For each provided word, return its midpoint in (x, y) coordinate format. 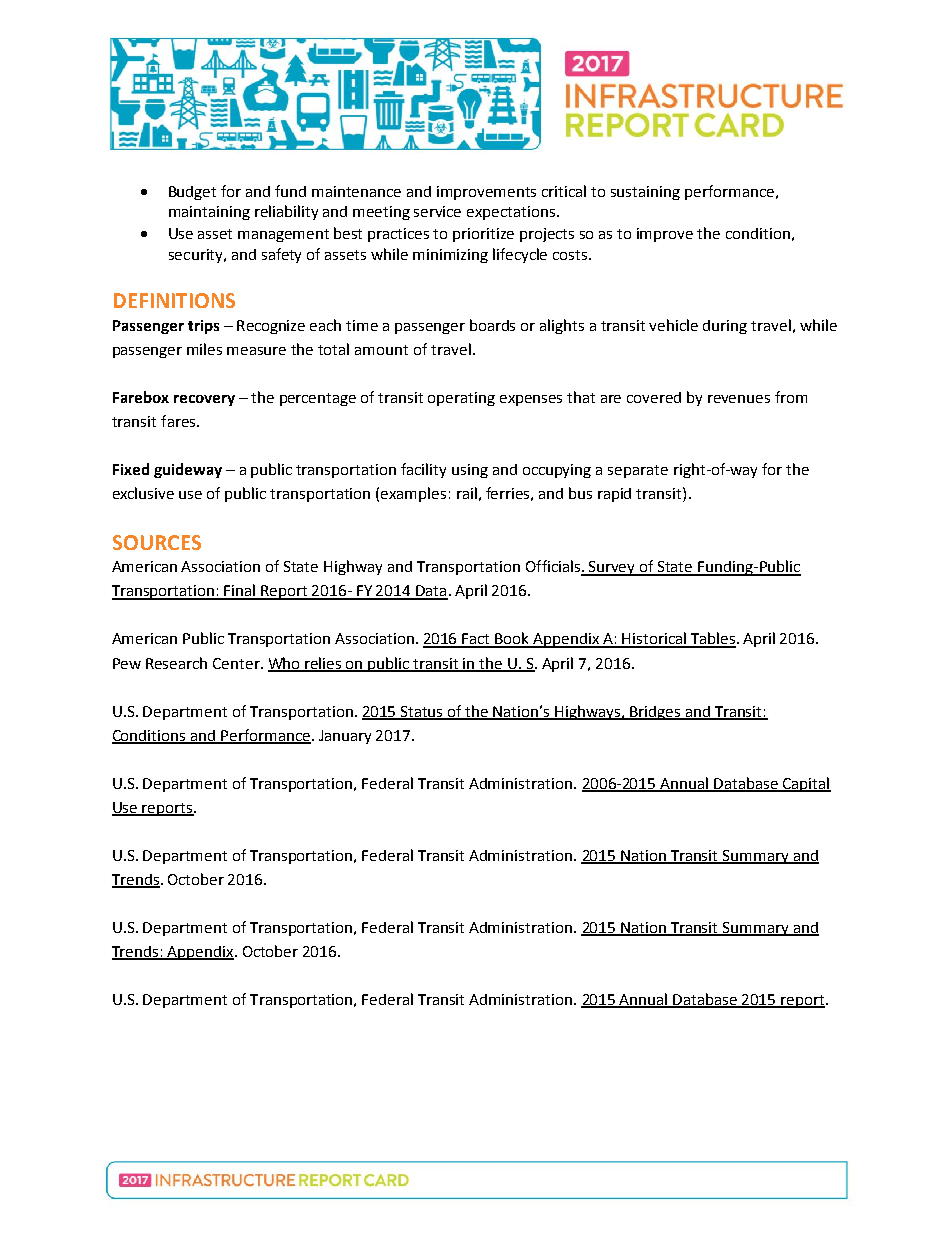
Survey (612, 568)
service (437, 211)
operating (461, 399)
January (345, 737)
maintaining (209, 213)
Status (422, 712)
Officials (554, 567)
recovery (204, 400)
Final (240, 591)
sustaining (645, 193)
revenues (739, 399)
